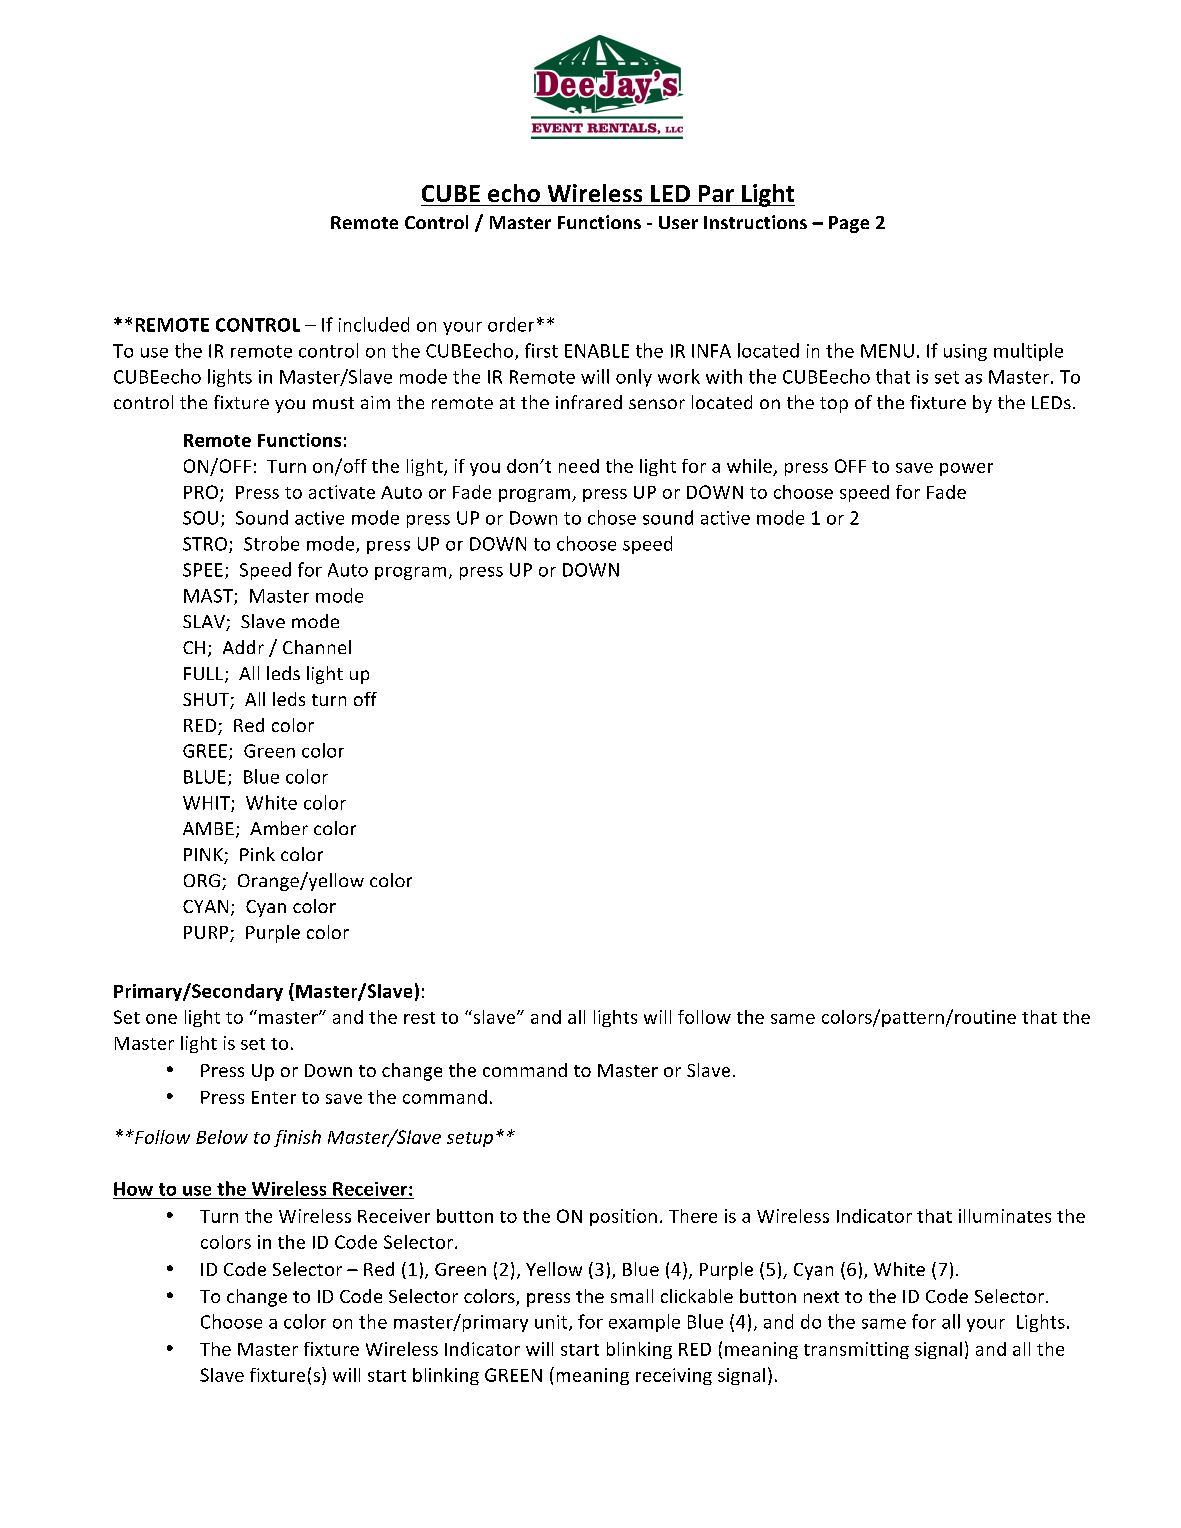 The height and width of the document is (1528, 1181). Describe the element at coordinates (678, 222) in the document. I see `User` at that location.
